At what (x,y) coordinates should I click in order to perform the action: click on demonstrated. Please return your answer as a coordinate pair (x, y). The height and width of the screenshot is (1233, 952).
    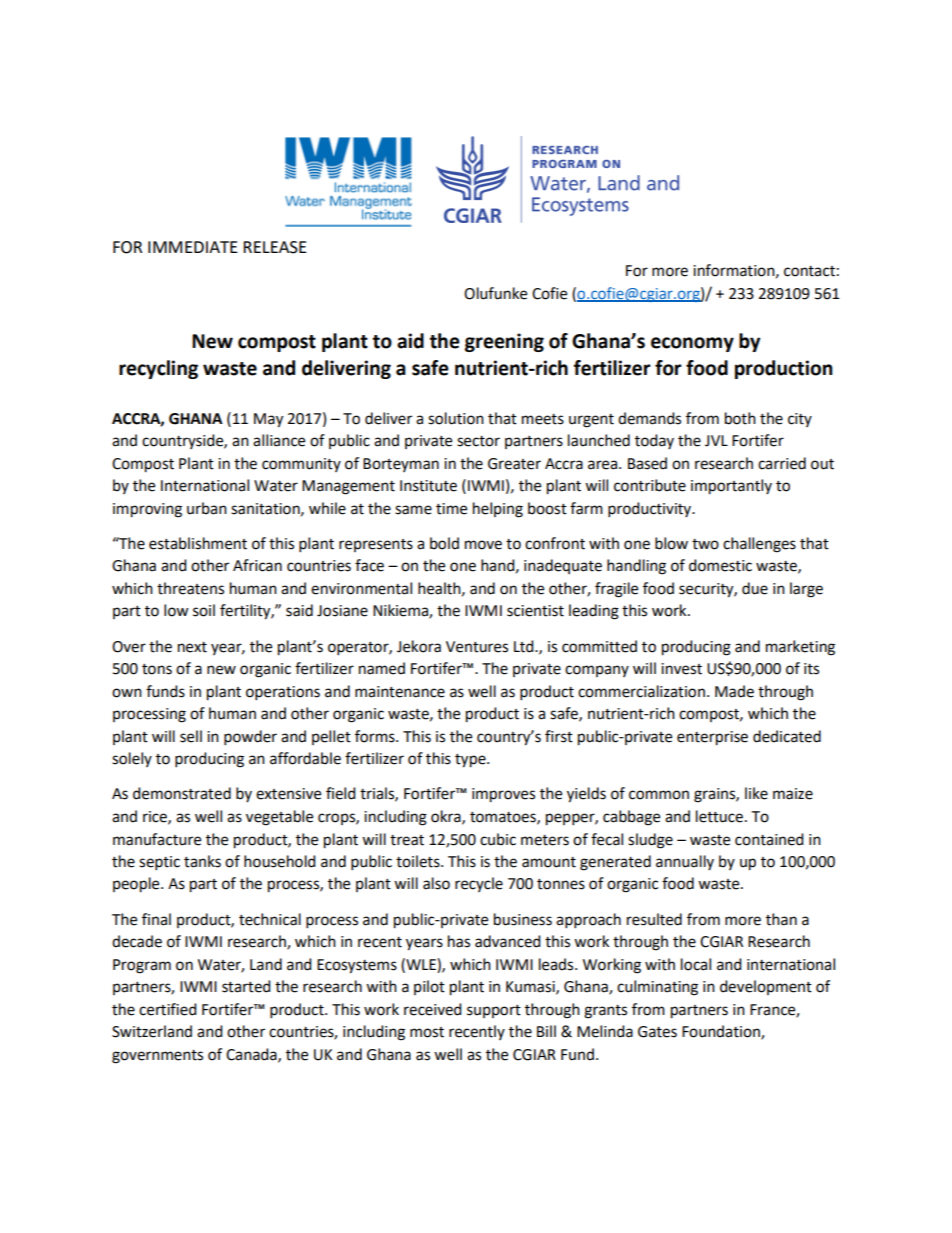
    Looking at the image, I should click on (182, 793).
